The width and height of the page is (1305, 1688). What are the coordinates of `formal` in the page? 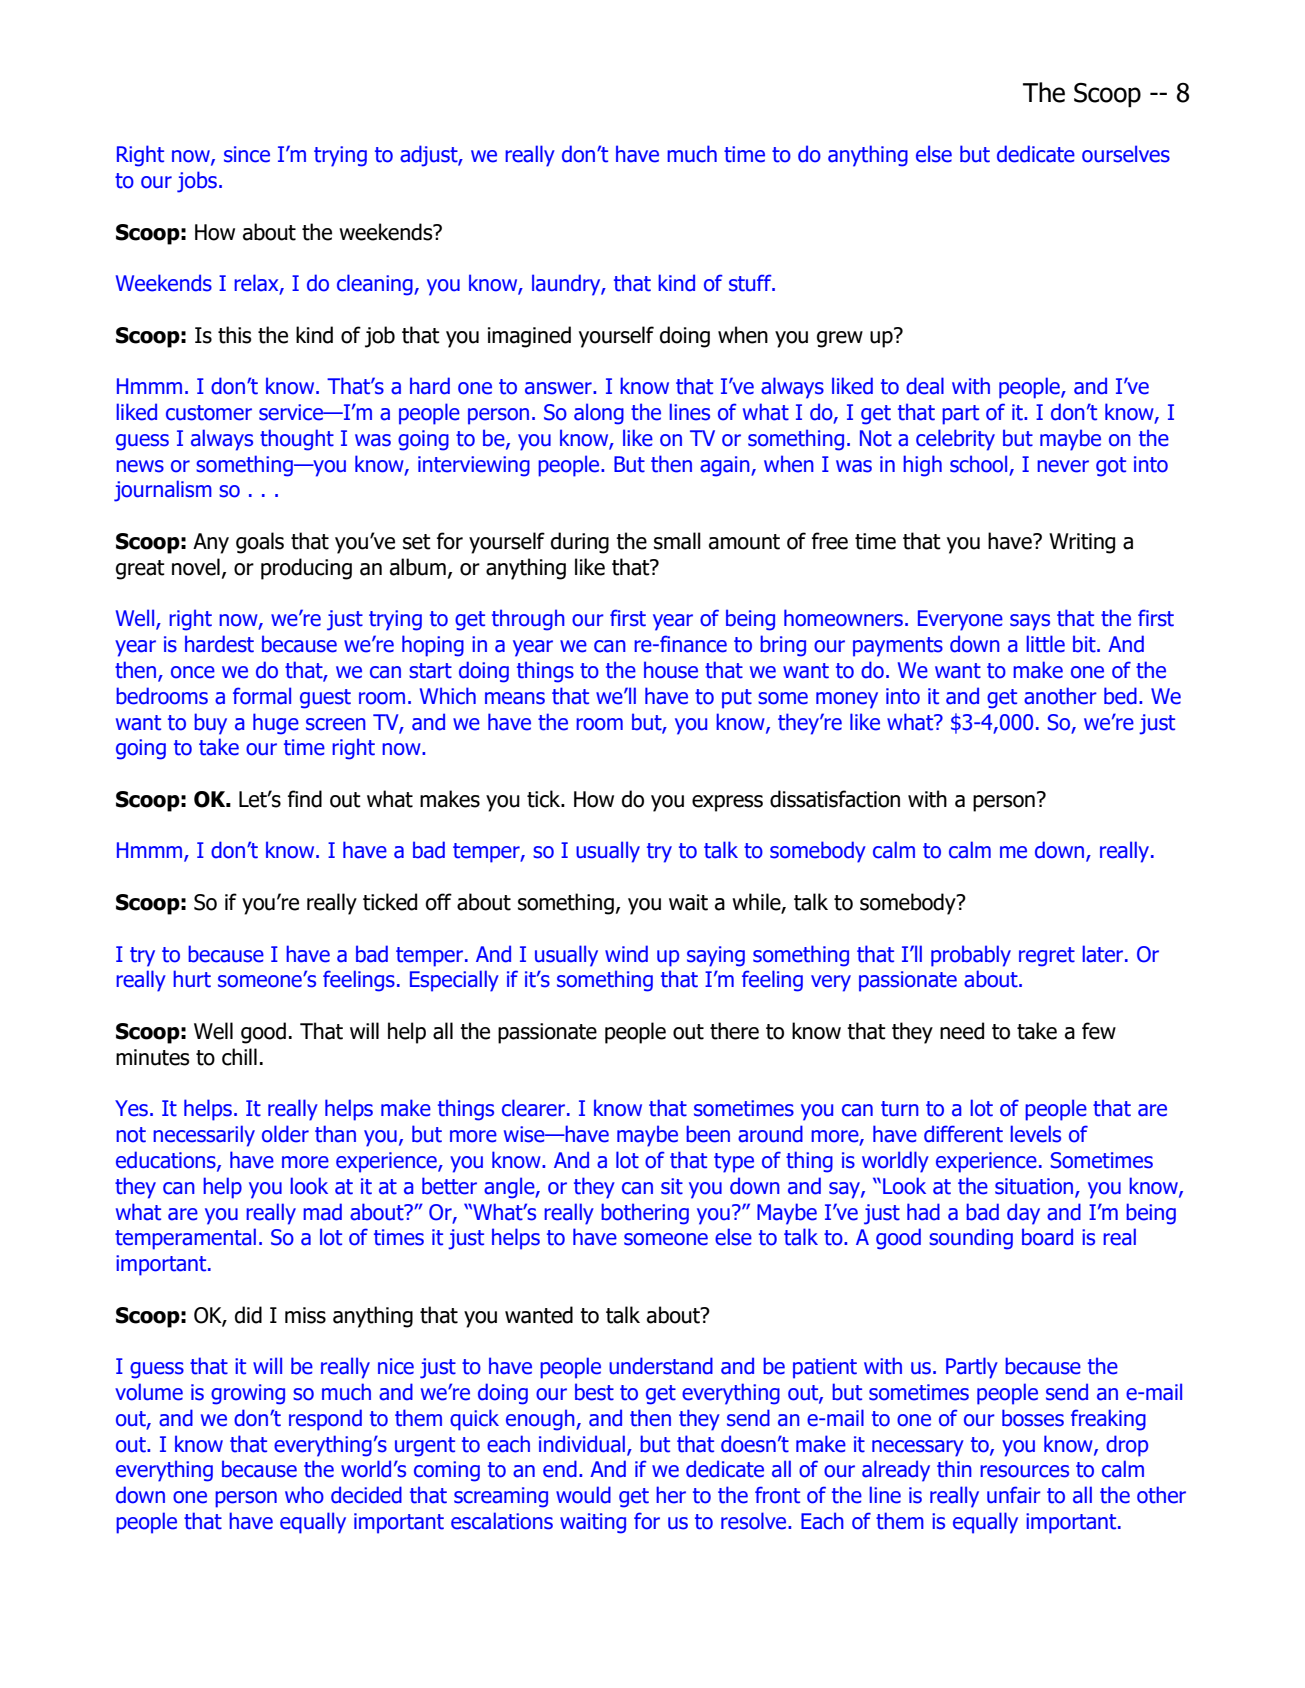 It's located at (262, 696).
